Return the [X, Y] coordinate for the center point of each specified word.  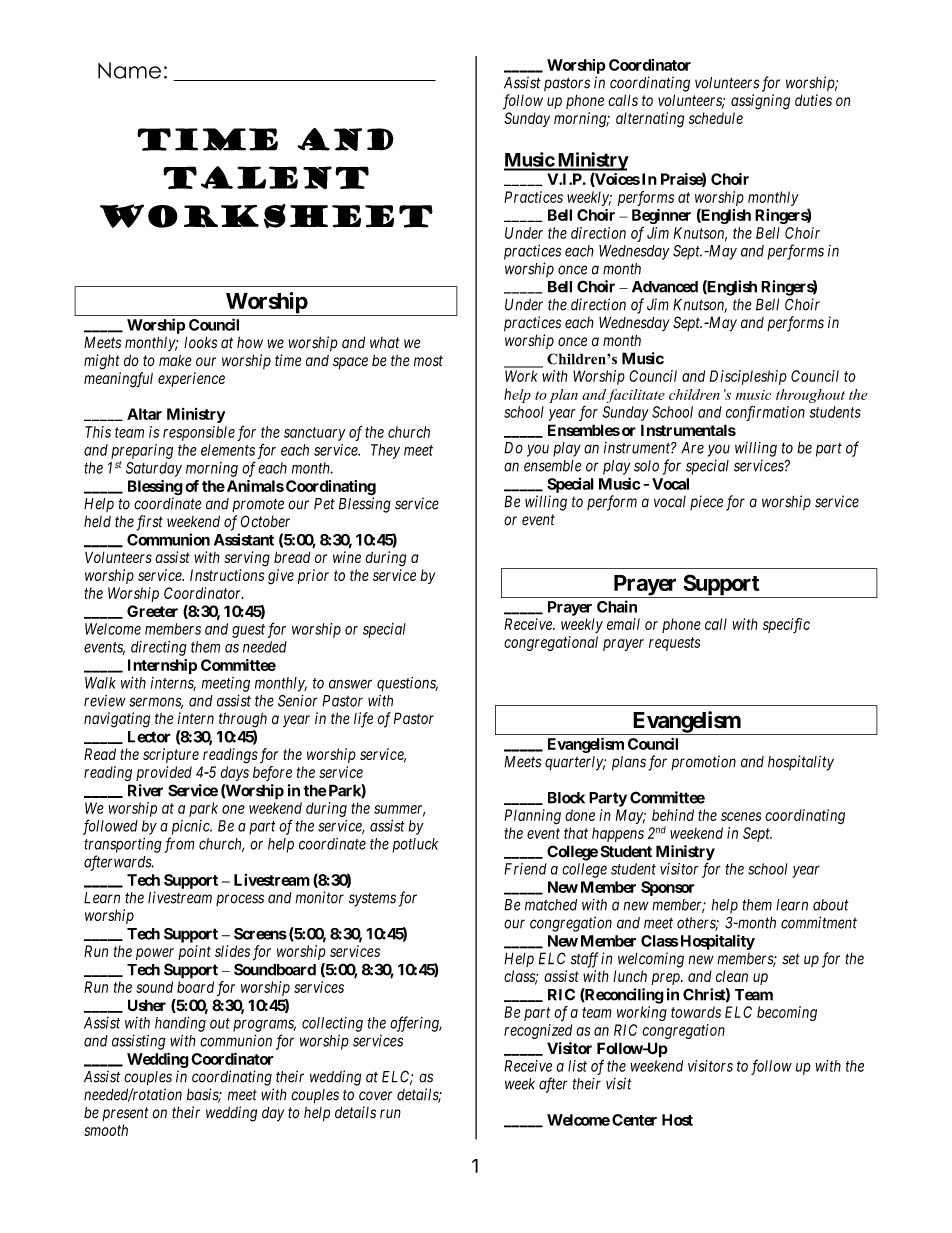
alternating [650, 120]
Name [129, 70]
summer [399, 810]
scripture [171, 755]
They [385, 451]
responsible [199, 433]
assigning [760, 102]
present [125, 1114]
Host [677, 1120]
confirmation [765, 413]
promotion [703, 762]
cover [375, 1096]
